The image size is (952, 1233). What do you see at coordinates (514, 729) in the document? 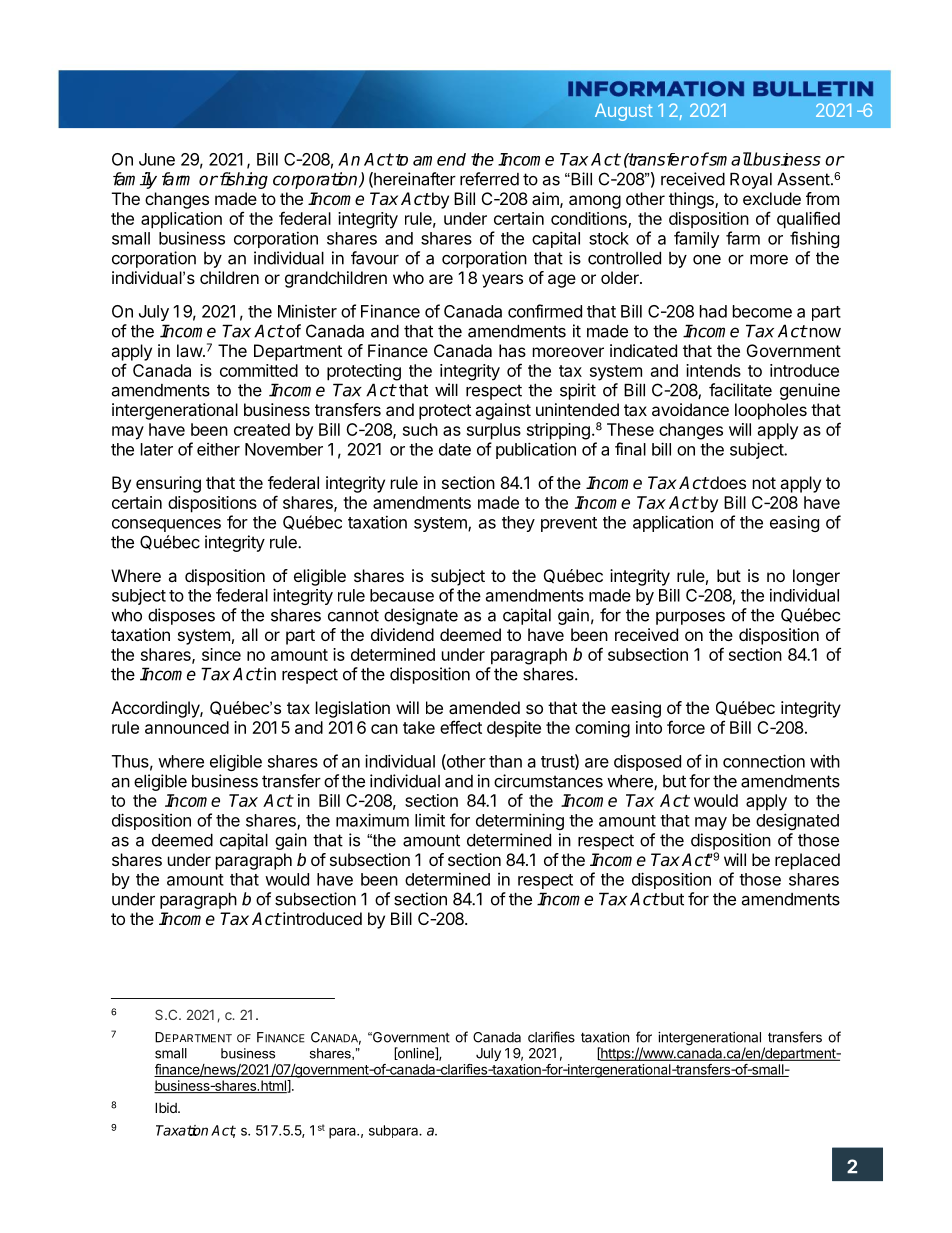
I see `despite` at bounding box center [514, 729].
